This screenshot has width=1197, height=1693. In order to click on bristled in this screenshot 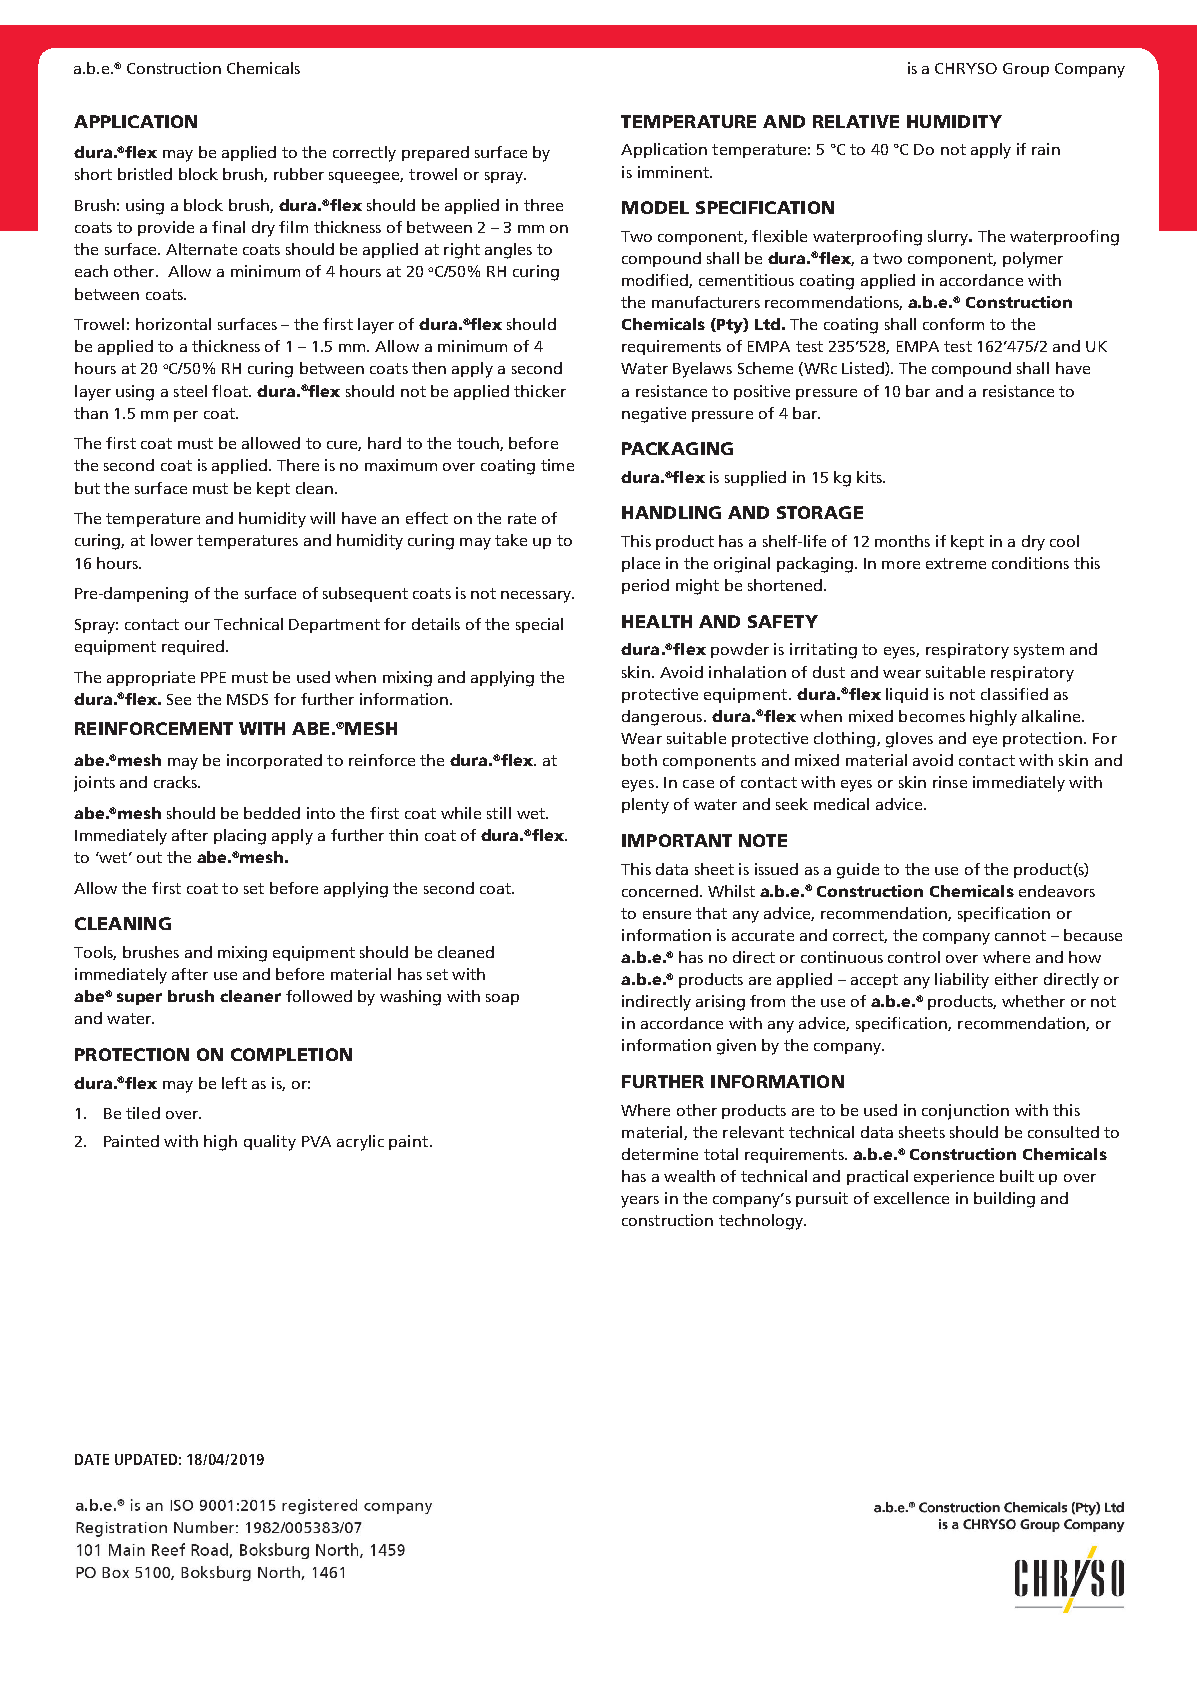, I will do `click(145, 174)`.
